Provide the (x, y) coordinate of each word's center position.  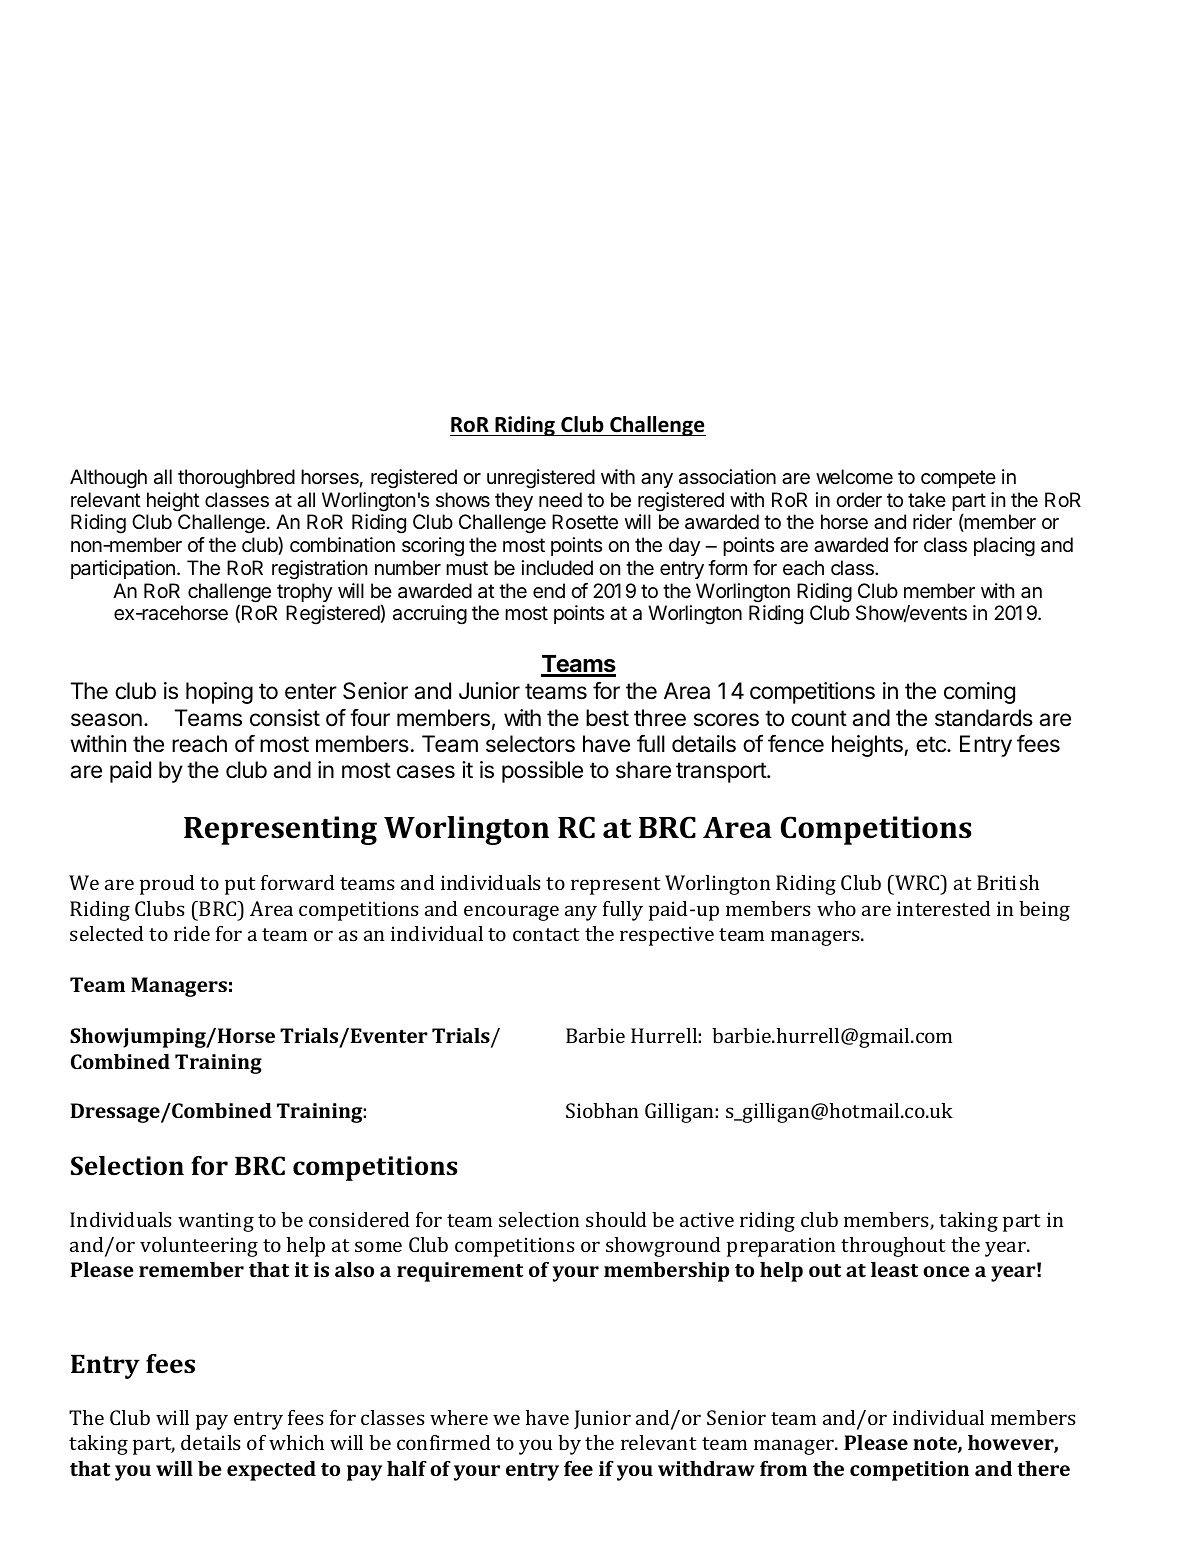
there (1043, 1468)
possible (542, 772)
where (459, 1417)
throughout (893, 1247)
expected (271, 1471)
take (927, 500)
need (560, 500)
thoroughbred (236, 479)
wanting (216, 1222)
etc (932, 744)
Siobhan (602, 1110)
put (240, 886)
